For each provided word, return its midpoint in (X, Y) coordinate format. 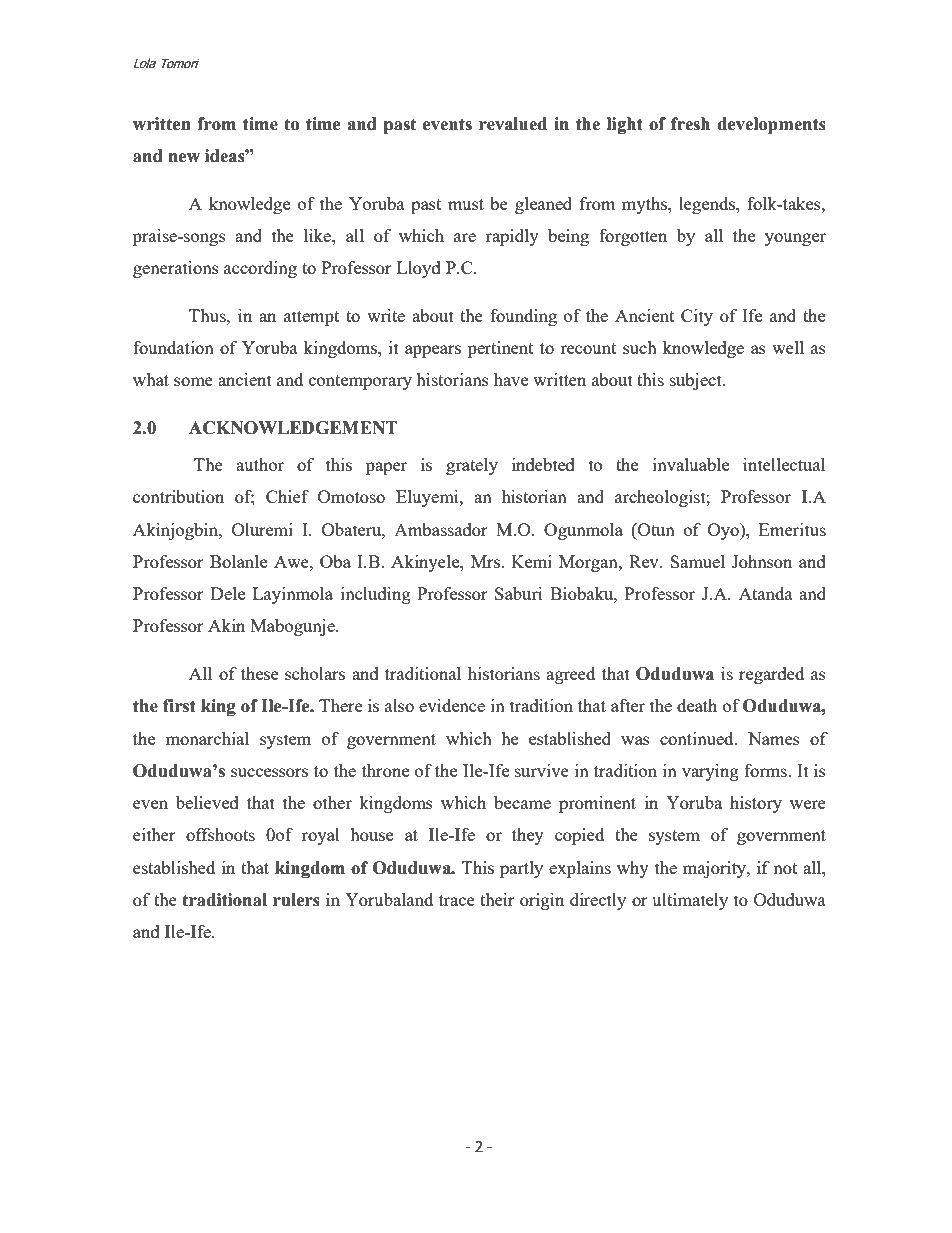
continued (698, 738)
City (697, 317)
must (466, 204)
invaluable (691, 464)
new (184, 158)
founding (523, 317)
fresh (690, 124)
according (260, 269)
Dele (228, 593)
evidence (452, 705)
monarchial (207, 738)
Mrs (487, 561)
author (260, 464)
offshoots (220, 834)
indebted (543, 464)
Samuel (697, 561)
